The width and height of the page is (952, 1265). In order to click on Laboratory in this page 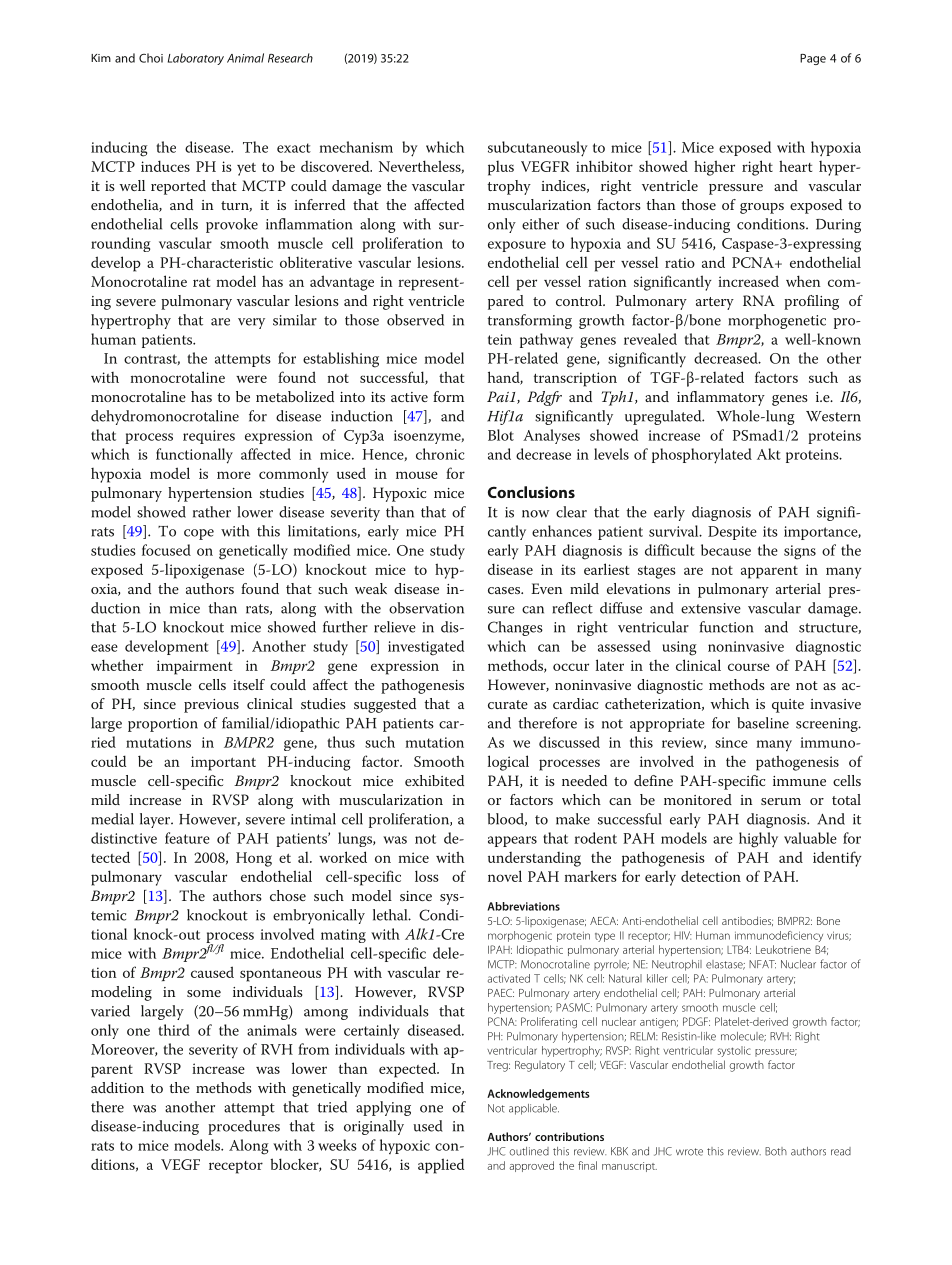, I will do `click(196, 59)`.
